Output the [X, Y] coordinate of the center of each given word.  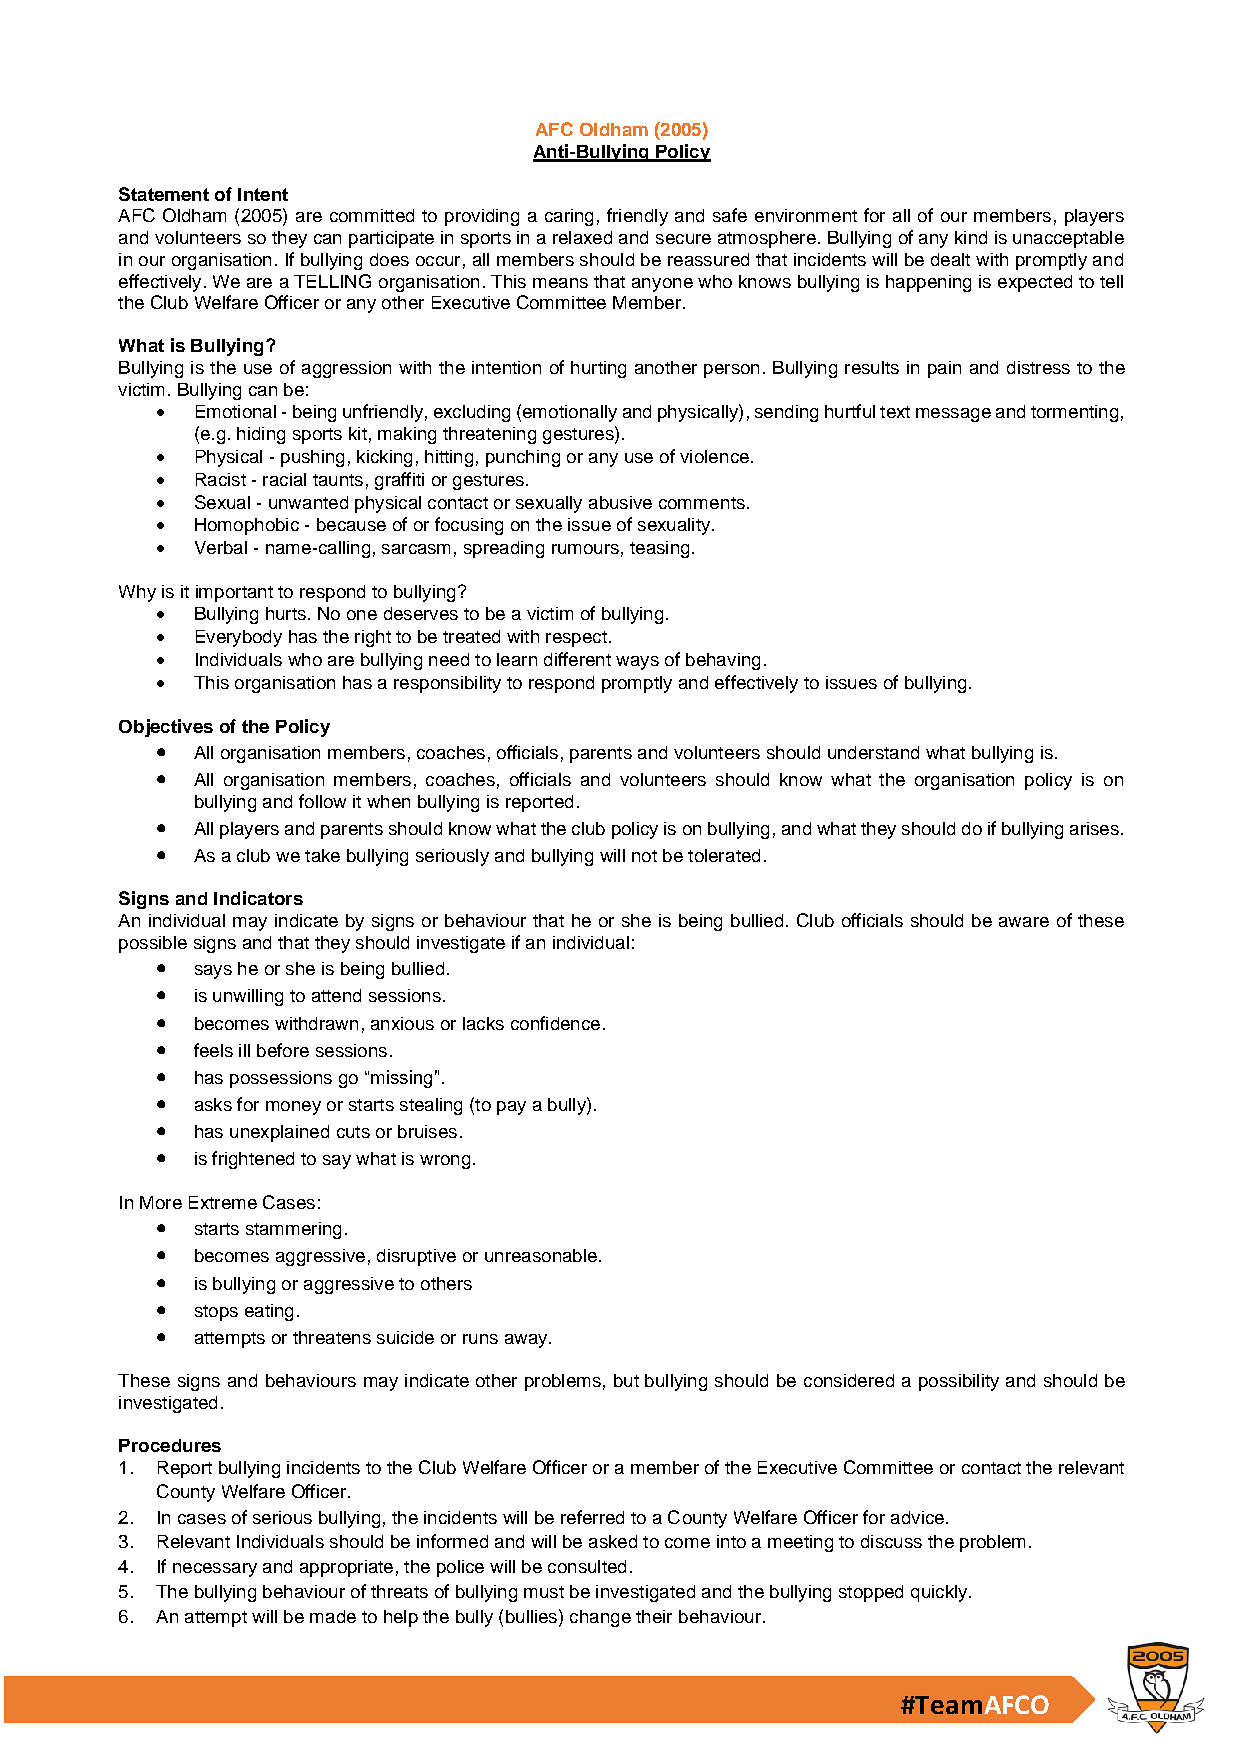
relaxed [582, 237]
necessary [215, 1570]
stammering [293, 1230]
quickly [940, 1593]
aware [1024, 922]
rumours [585, 549]
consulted [587, 1566]
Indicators [258, 898]
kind [971, 237]
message [953, 415]
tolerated [724, 855]
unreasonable [541, 1255]
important [234, 593]
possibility [959, 1382]
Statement [164, 194]
